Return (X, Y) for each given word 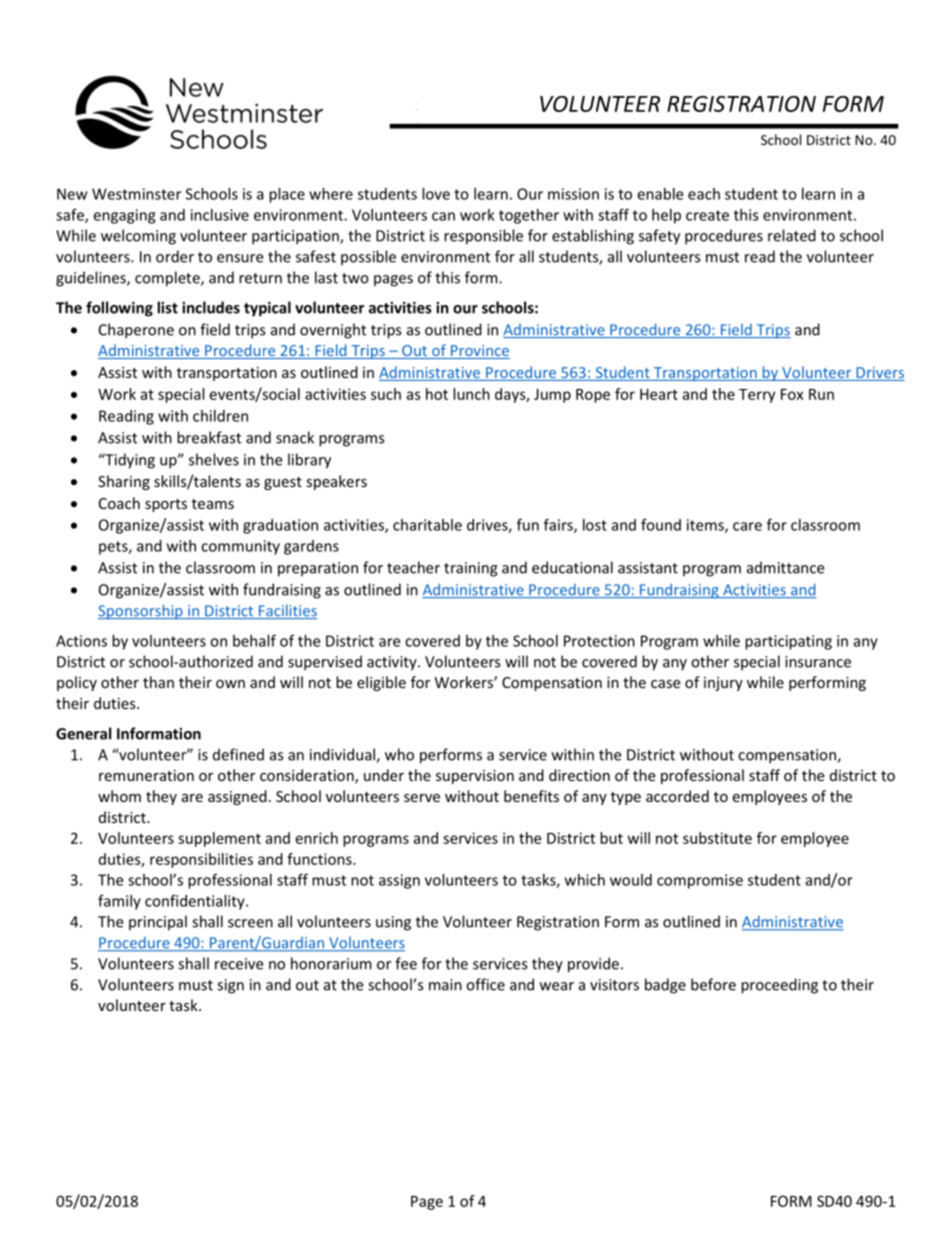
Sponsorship (141, 612)
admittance (785, 567)
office (485, 984)
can (443, 216)
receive (239, 964)
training (471, 569)
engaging (124, 216)
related (792, 235)
